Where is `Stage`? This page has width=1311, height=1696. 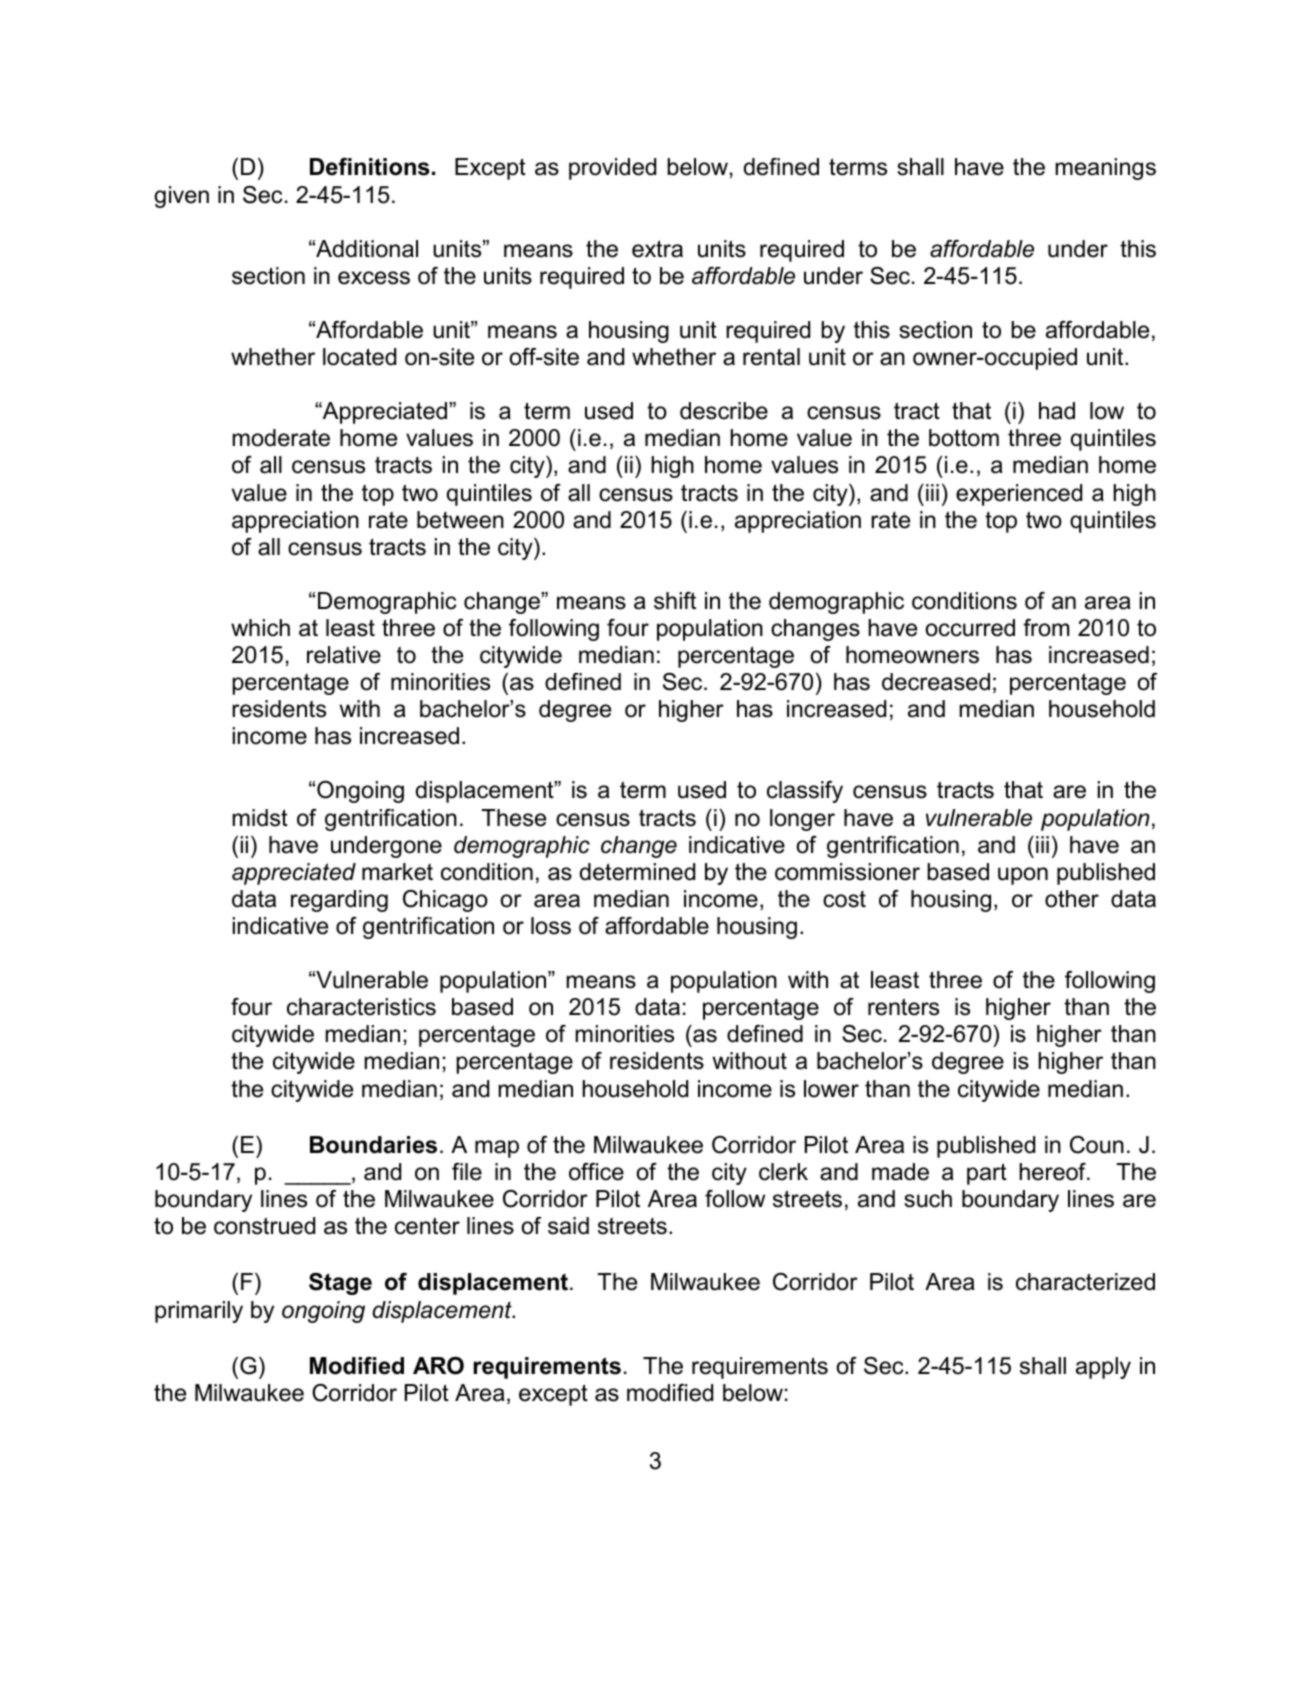
Stage is located at coordinates (340, 1284).
